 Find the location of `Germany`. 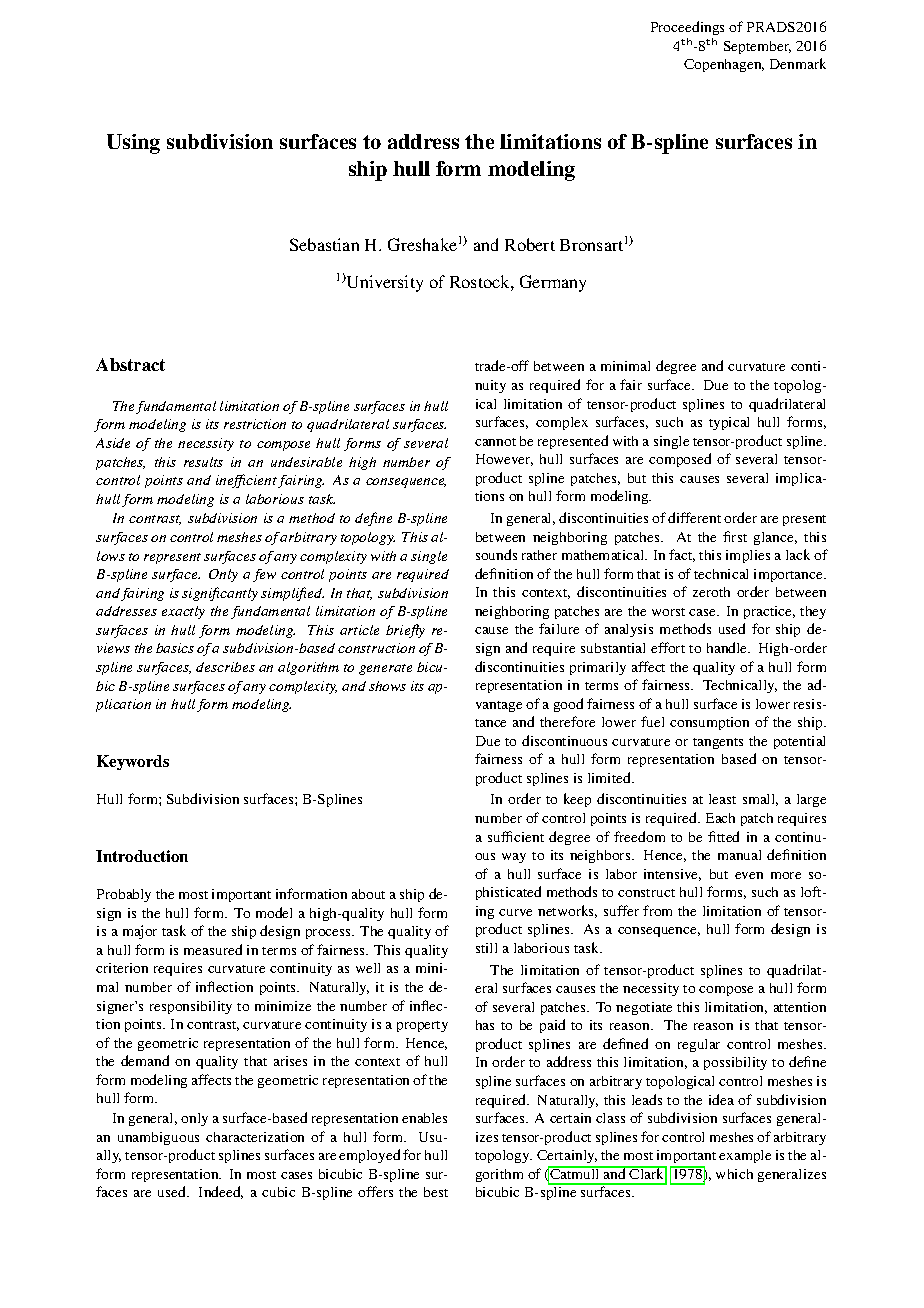

Germany is located at coordinates (553, 283).
